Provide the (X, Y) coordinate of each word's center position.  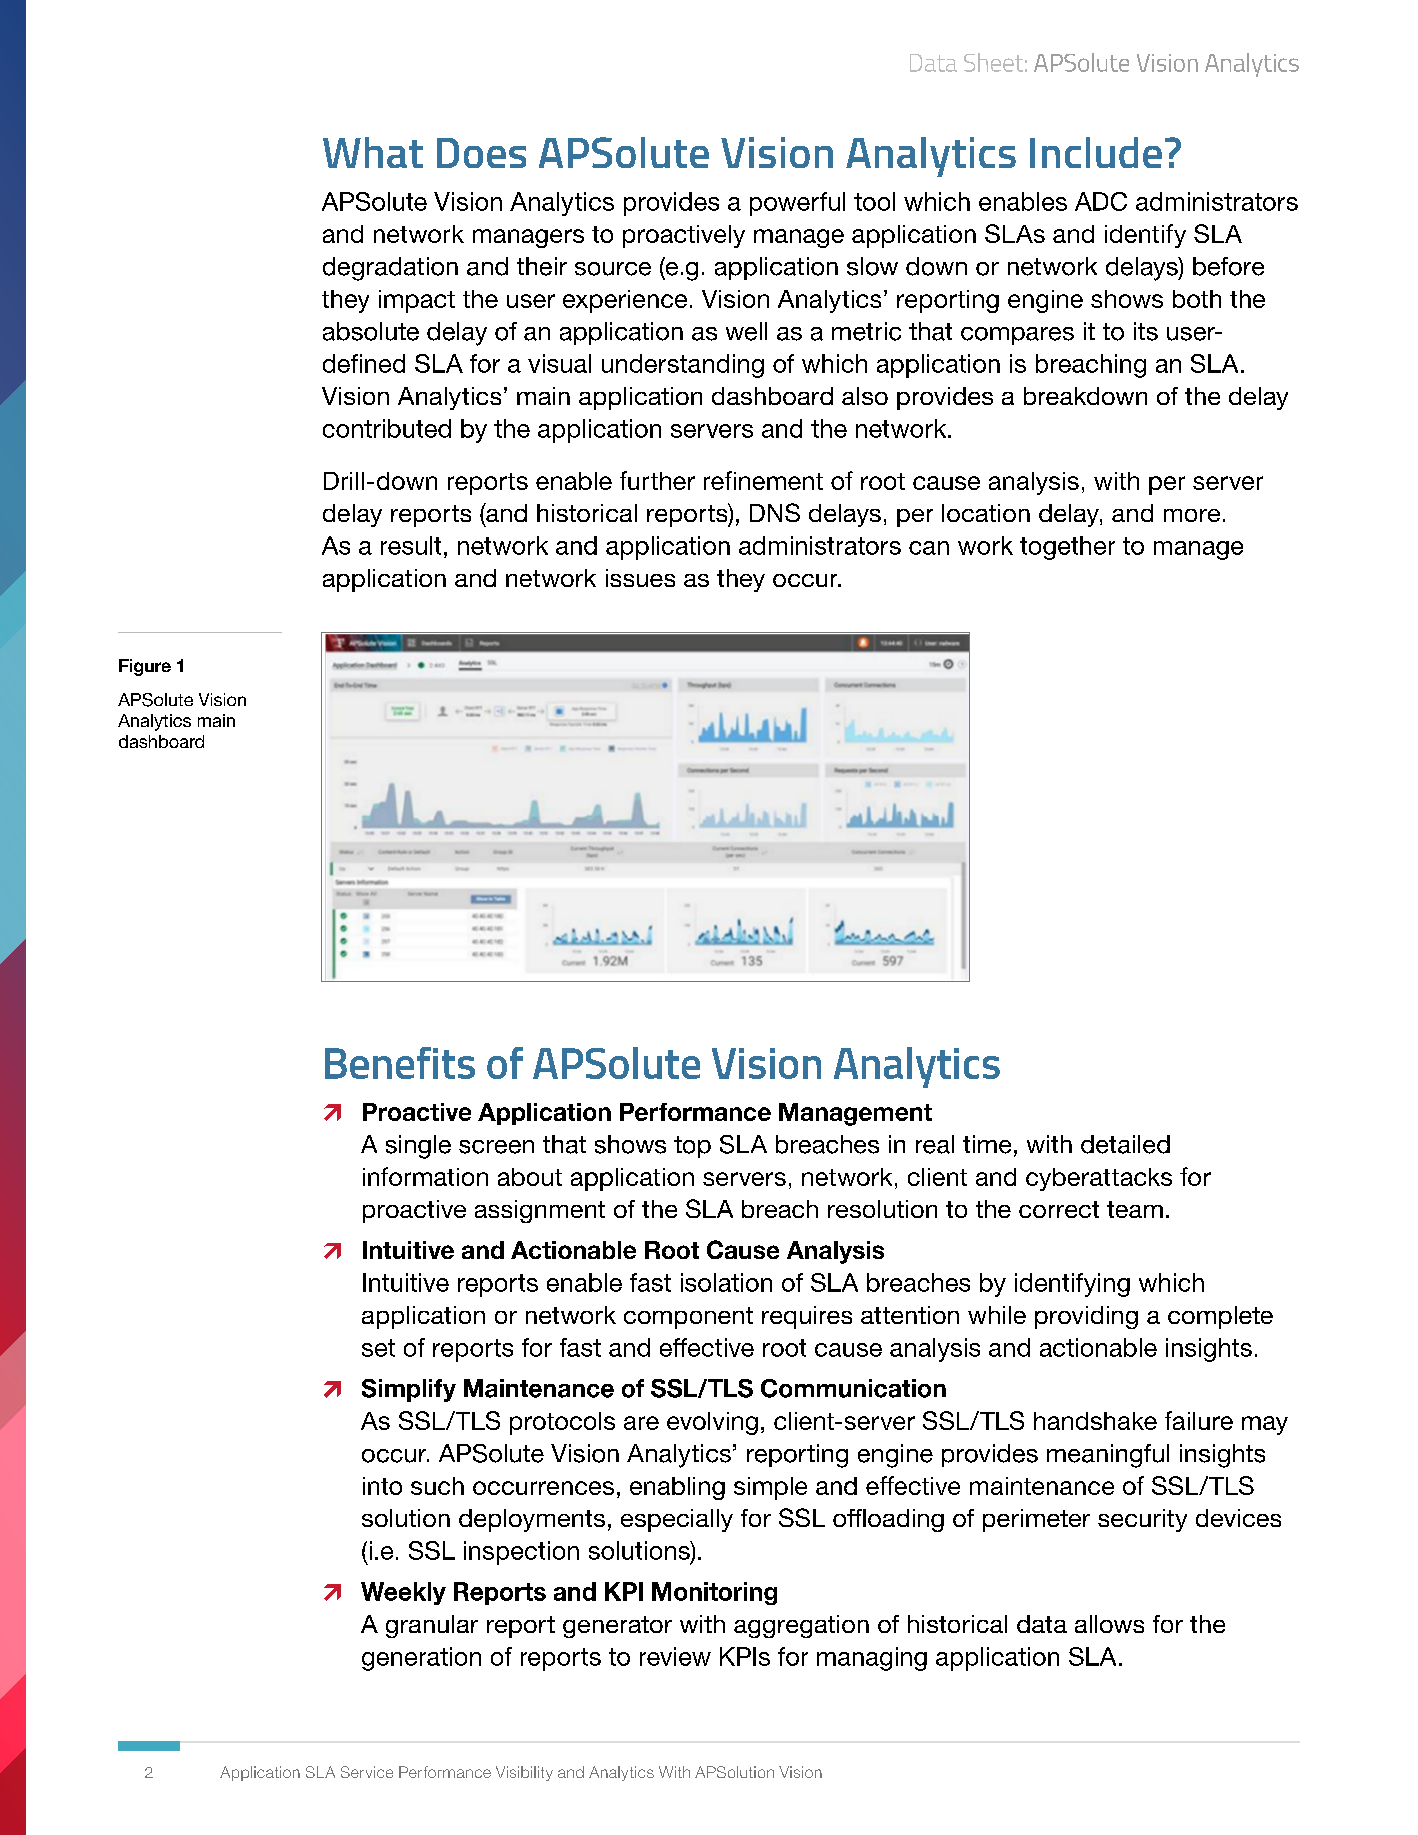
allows (1109, 1624)
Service (367, 1772)
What (373, 152)
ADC (1101, 201)
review (675, 1656)
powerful (797, 204)
